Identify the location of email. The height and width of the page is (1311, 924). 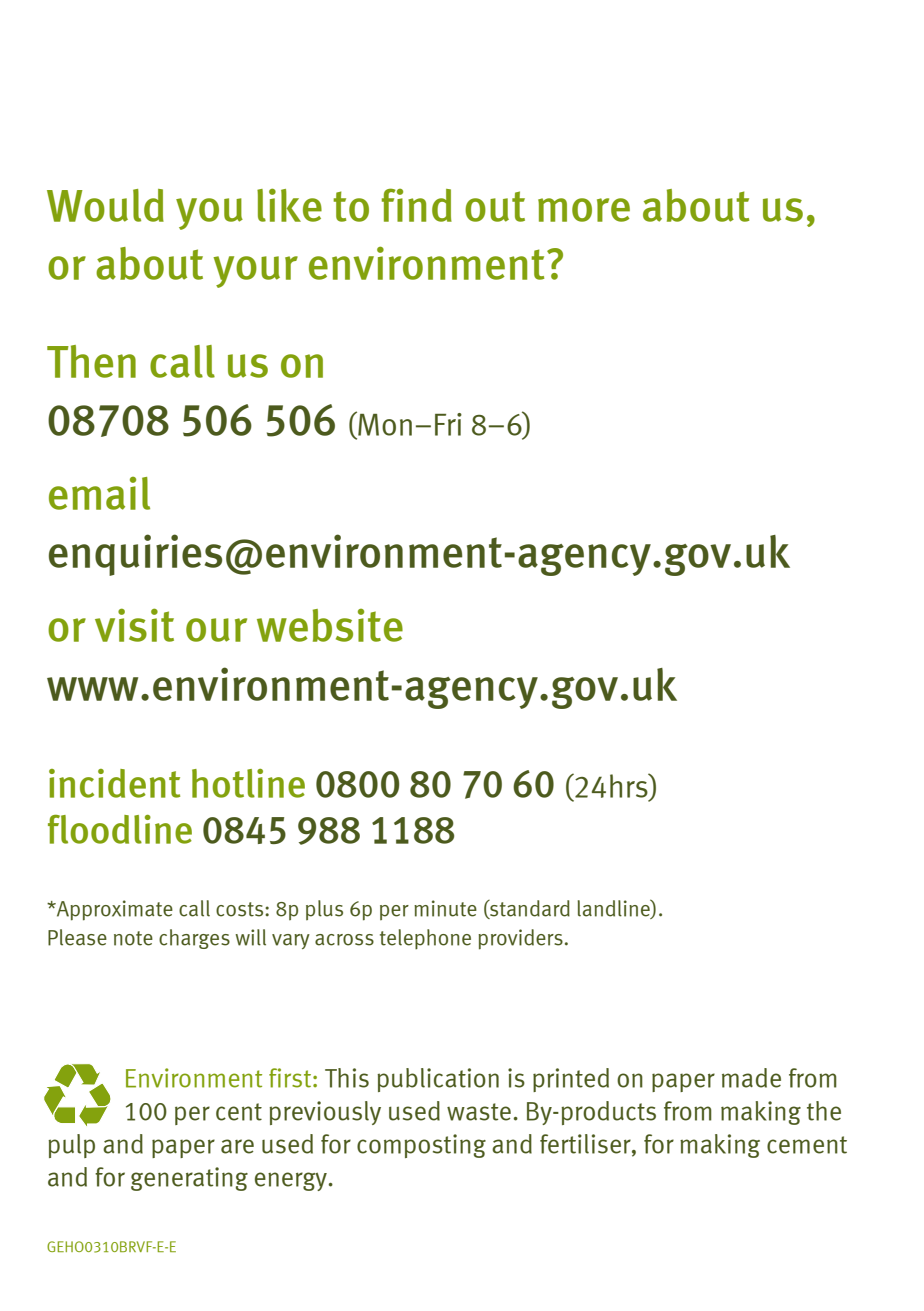
(99, 493).
